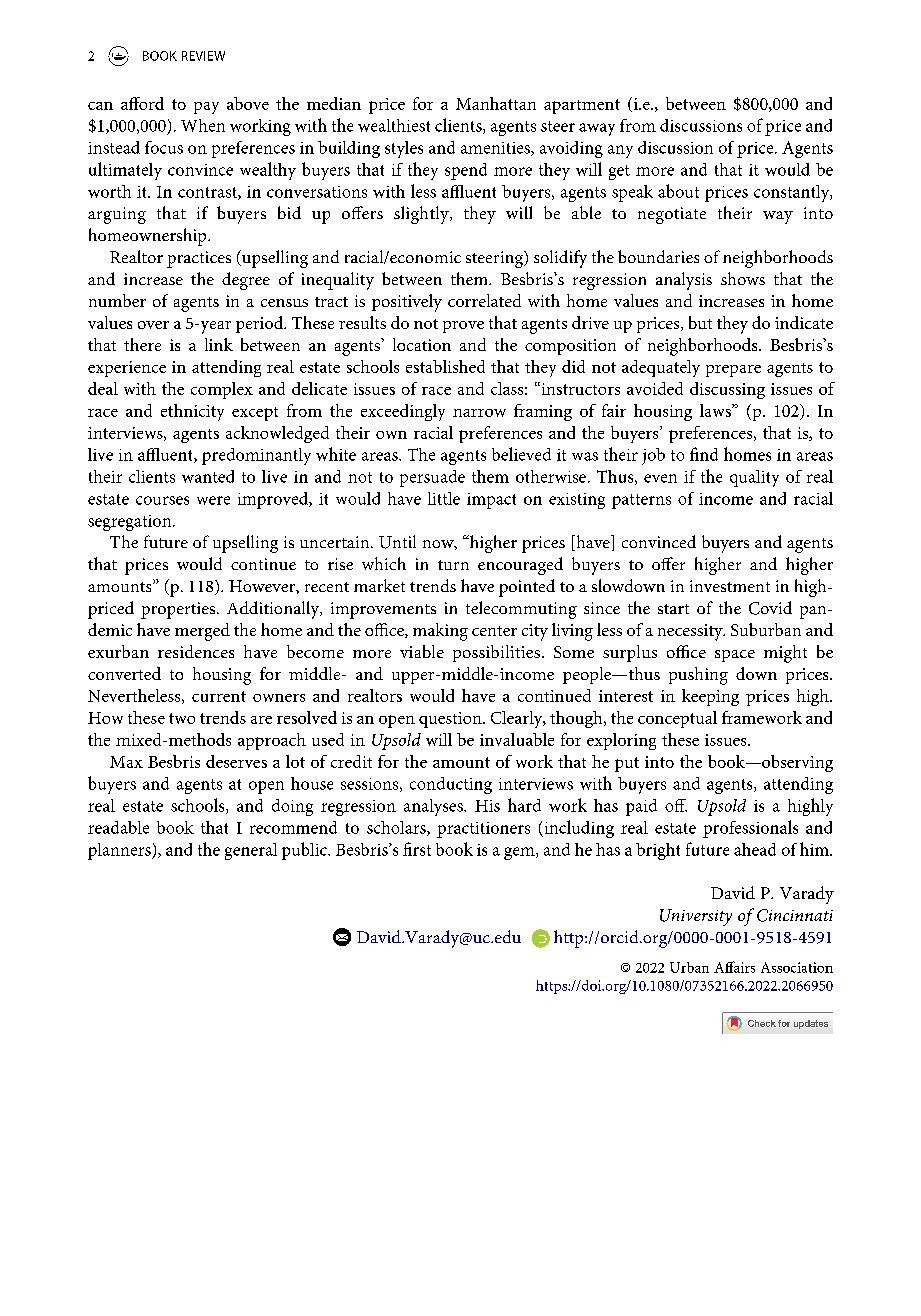 This screenshot has height=1316, width=921. What do you see at coordinates (251, 851) in the screenshot?
I see `general` at bounding box center [251, 851].
